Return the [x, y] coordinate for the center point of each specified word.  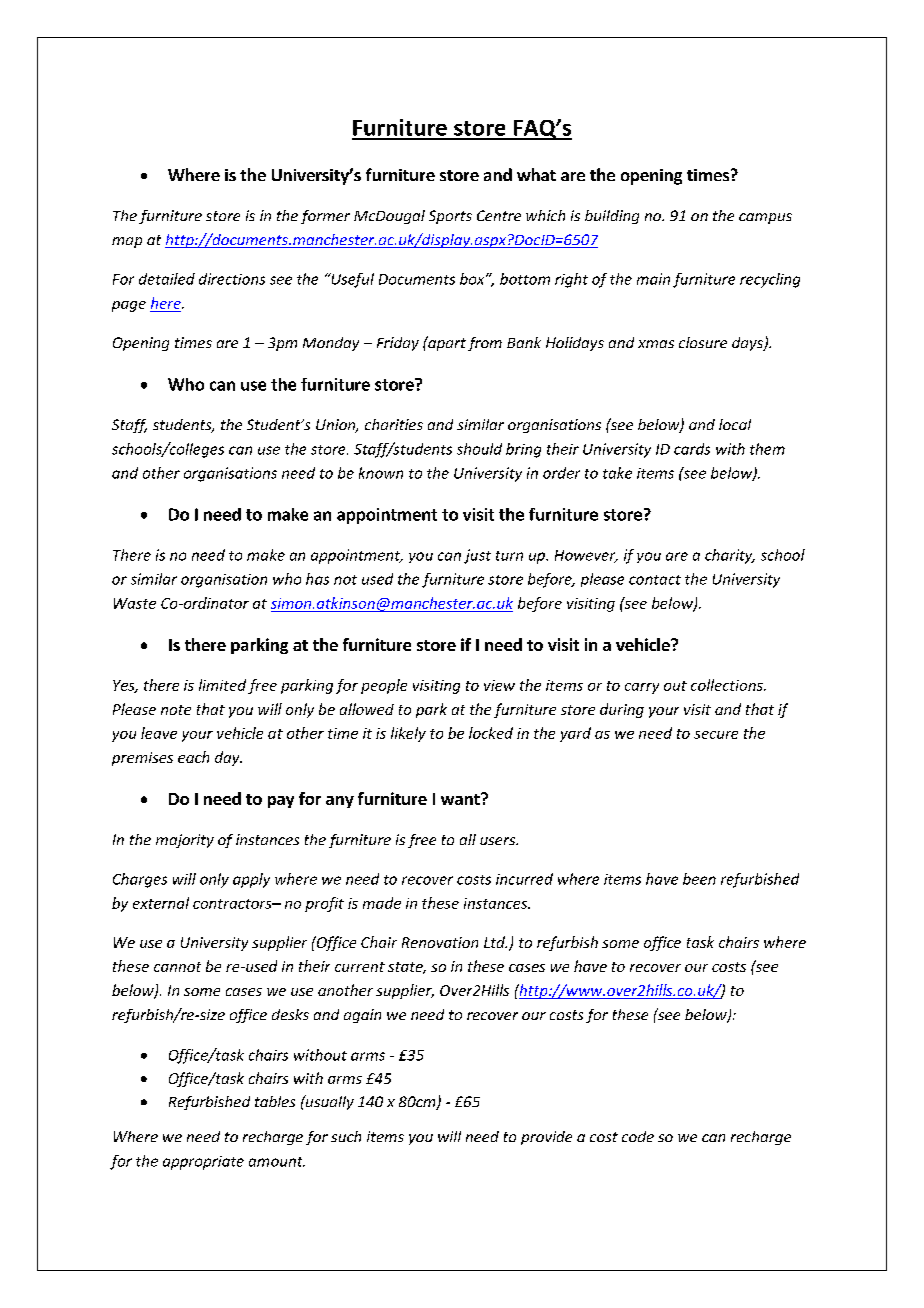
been [699, 879]
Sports [450, 217]
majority [185, 841]
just [477, 556]
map [127, 242]
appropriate [203, 1163]
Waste [135, 603]
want [461, 799]
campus [765, 218]
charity [730, 556]
